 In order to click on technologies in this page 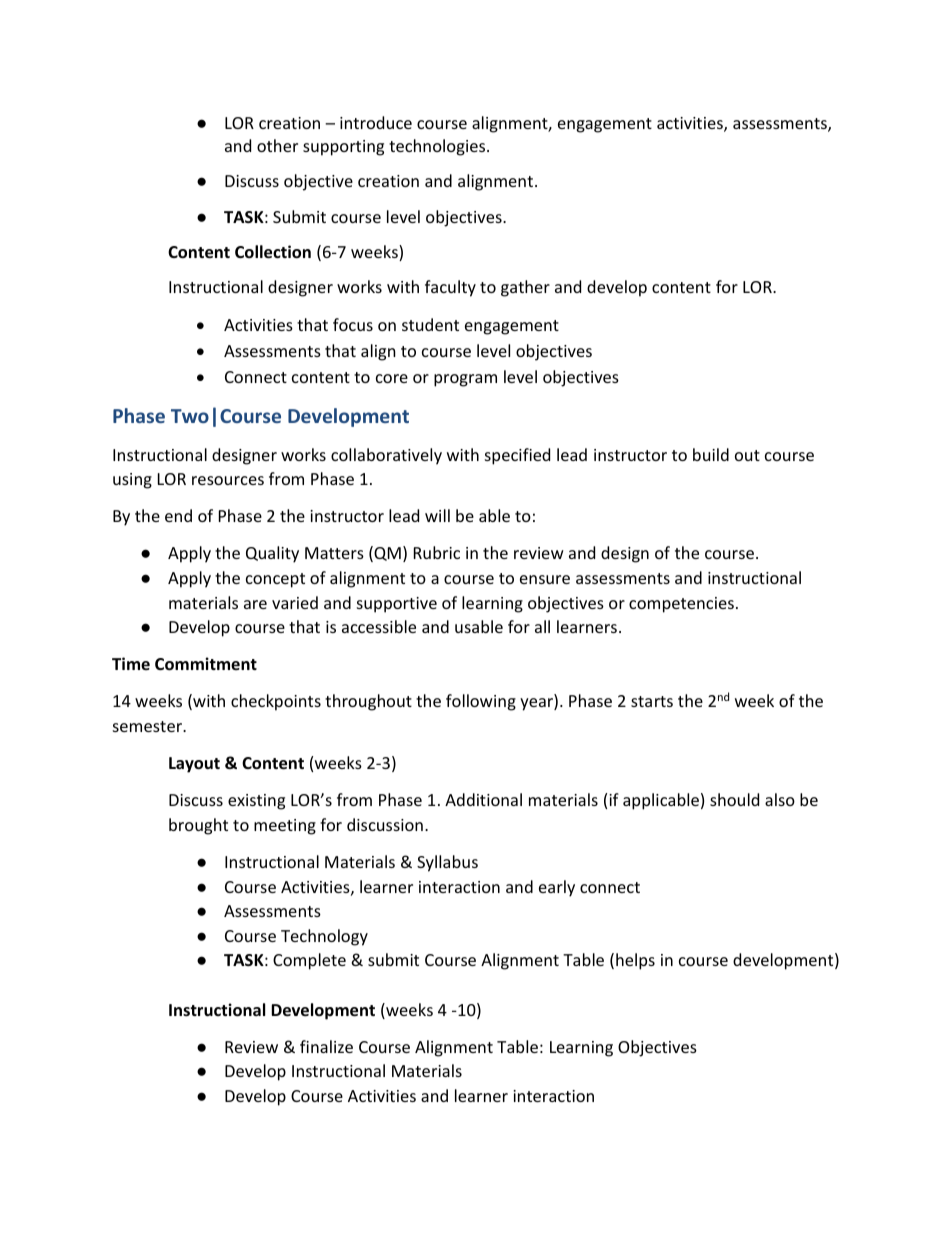, I will do `click(438, 147)`.
